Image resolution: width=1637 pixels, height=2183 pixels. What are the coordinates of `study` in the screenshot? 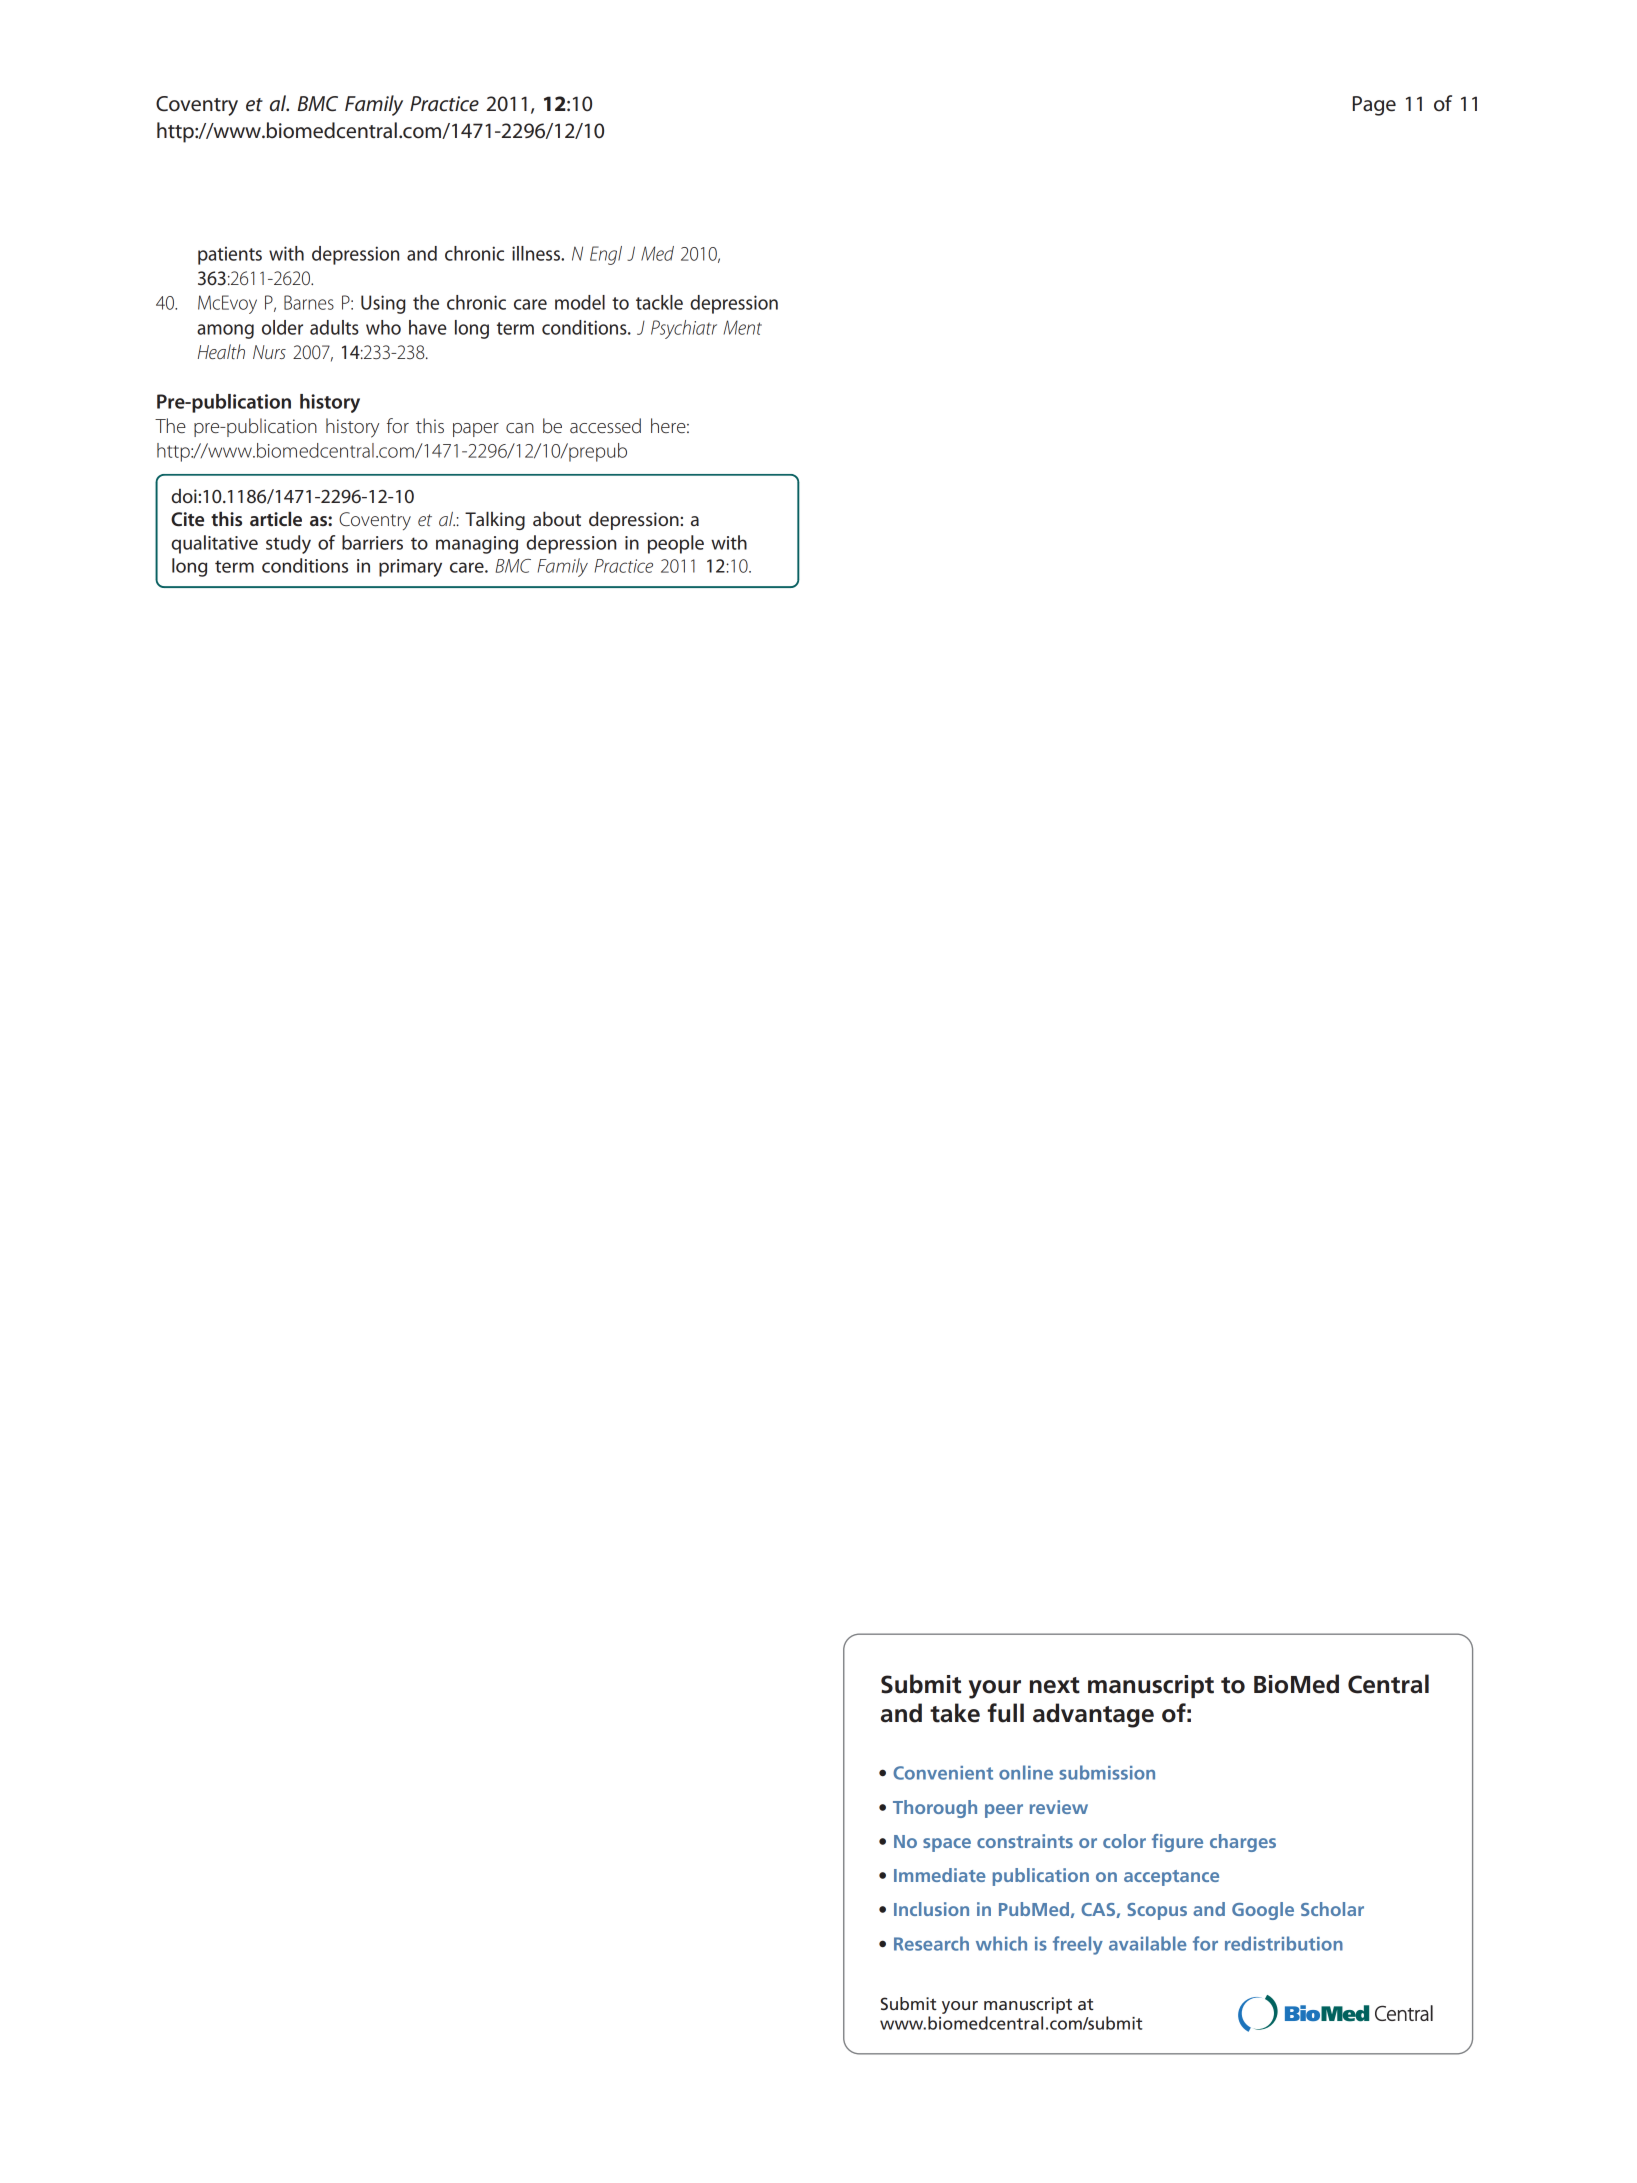 It's located at (288, 544).
